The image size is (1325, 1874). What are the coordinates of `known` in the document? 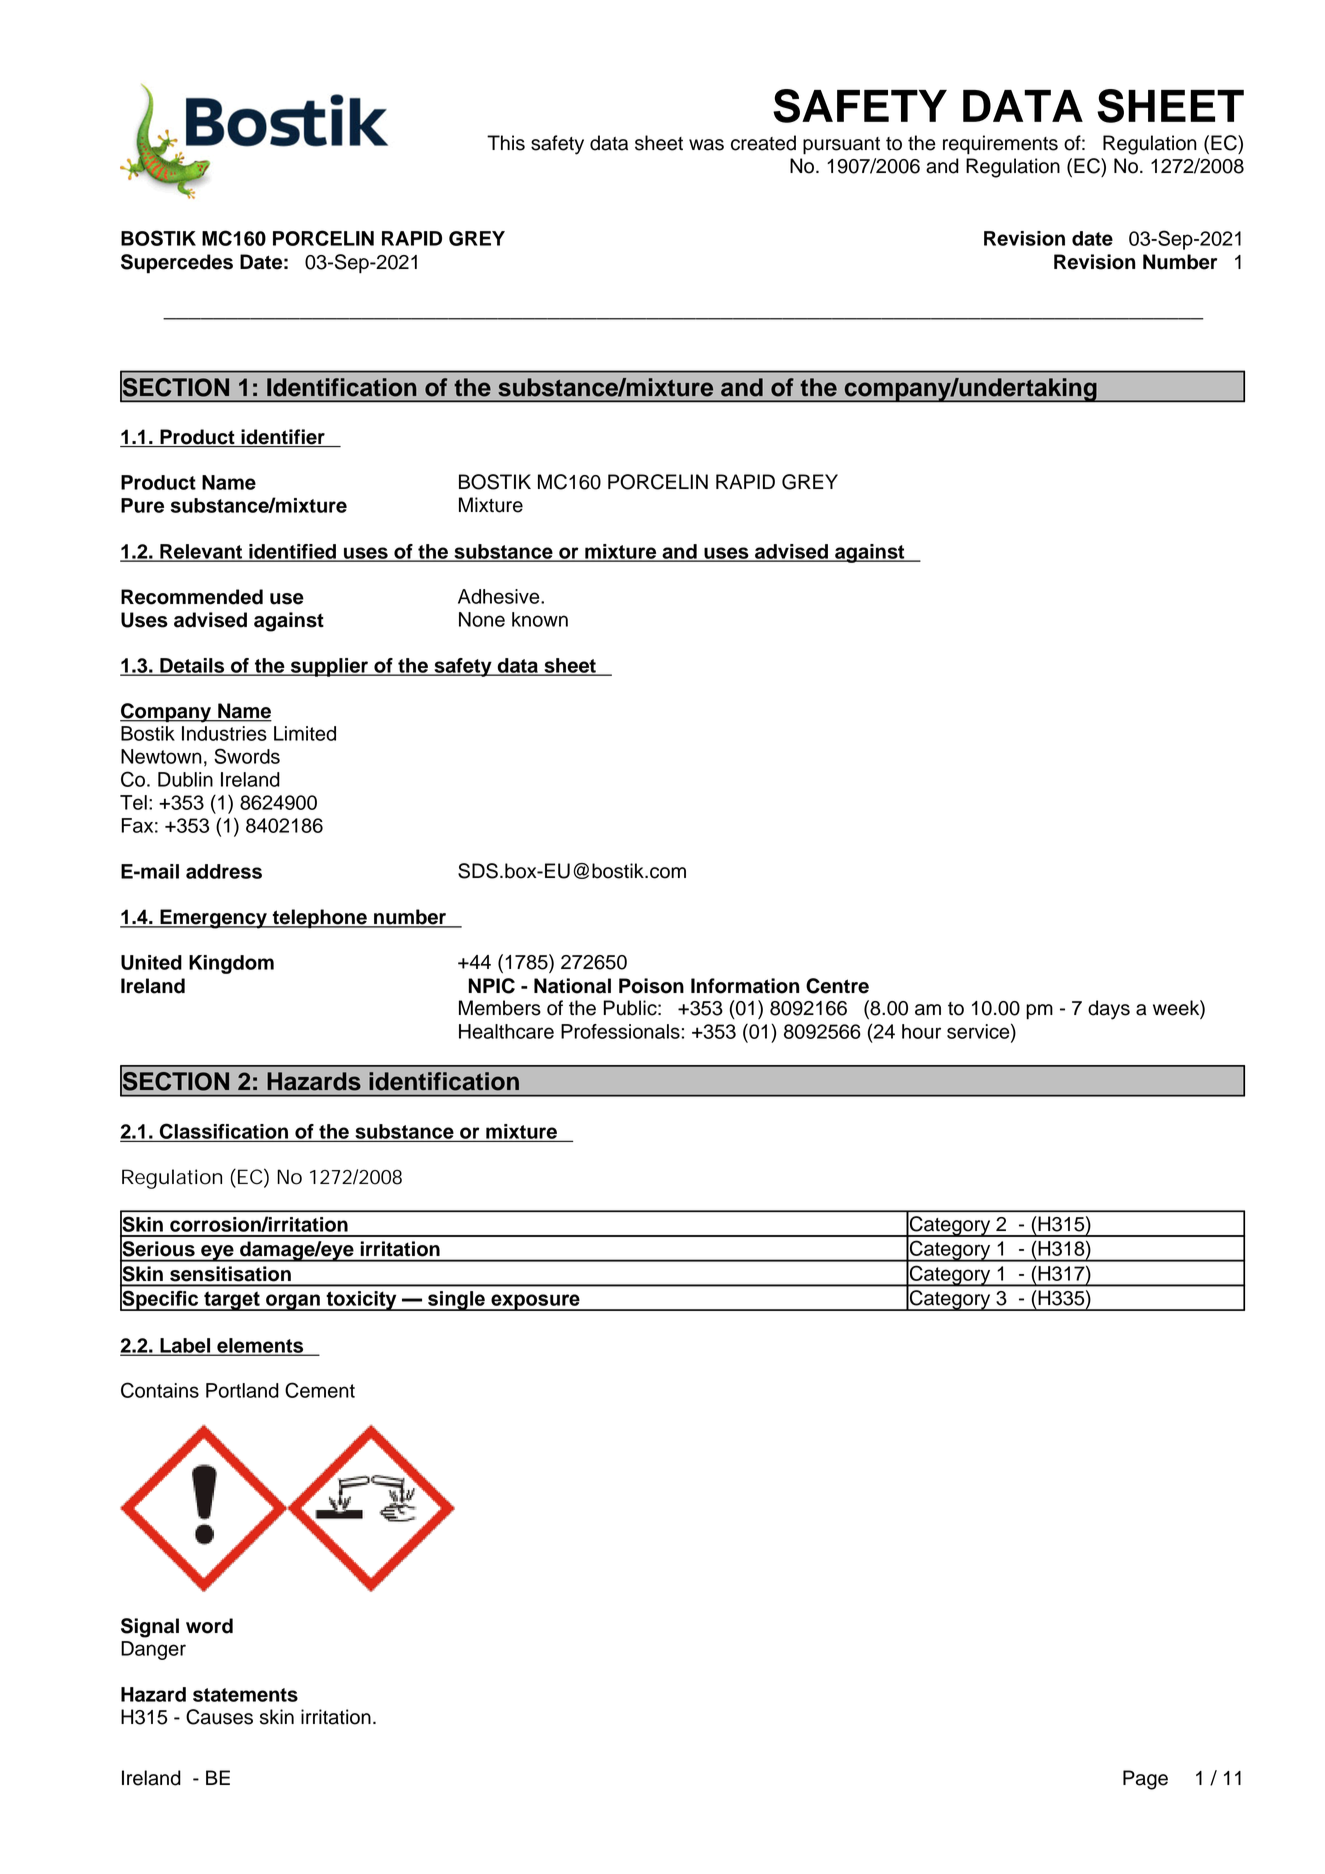 It's located at (540, 619).
